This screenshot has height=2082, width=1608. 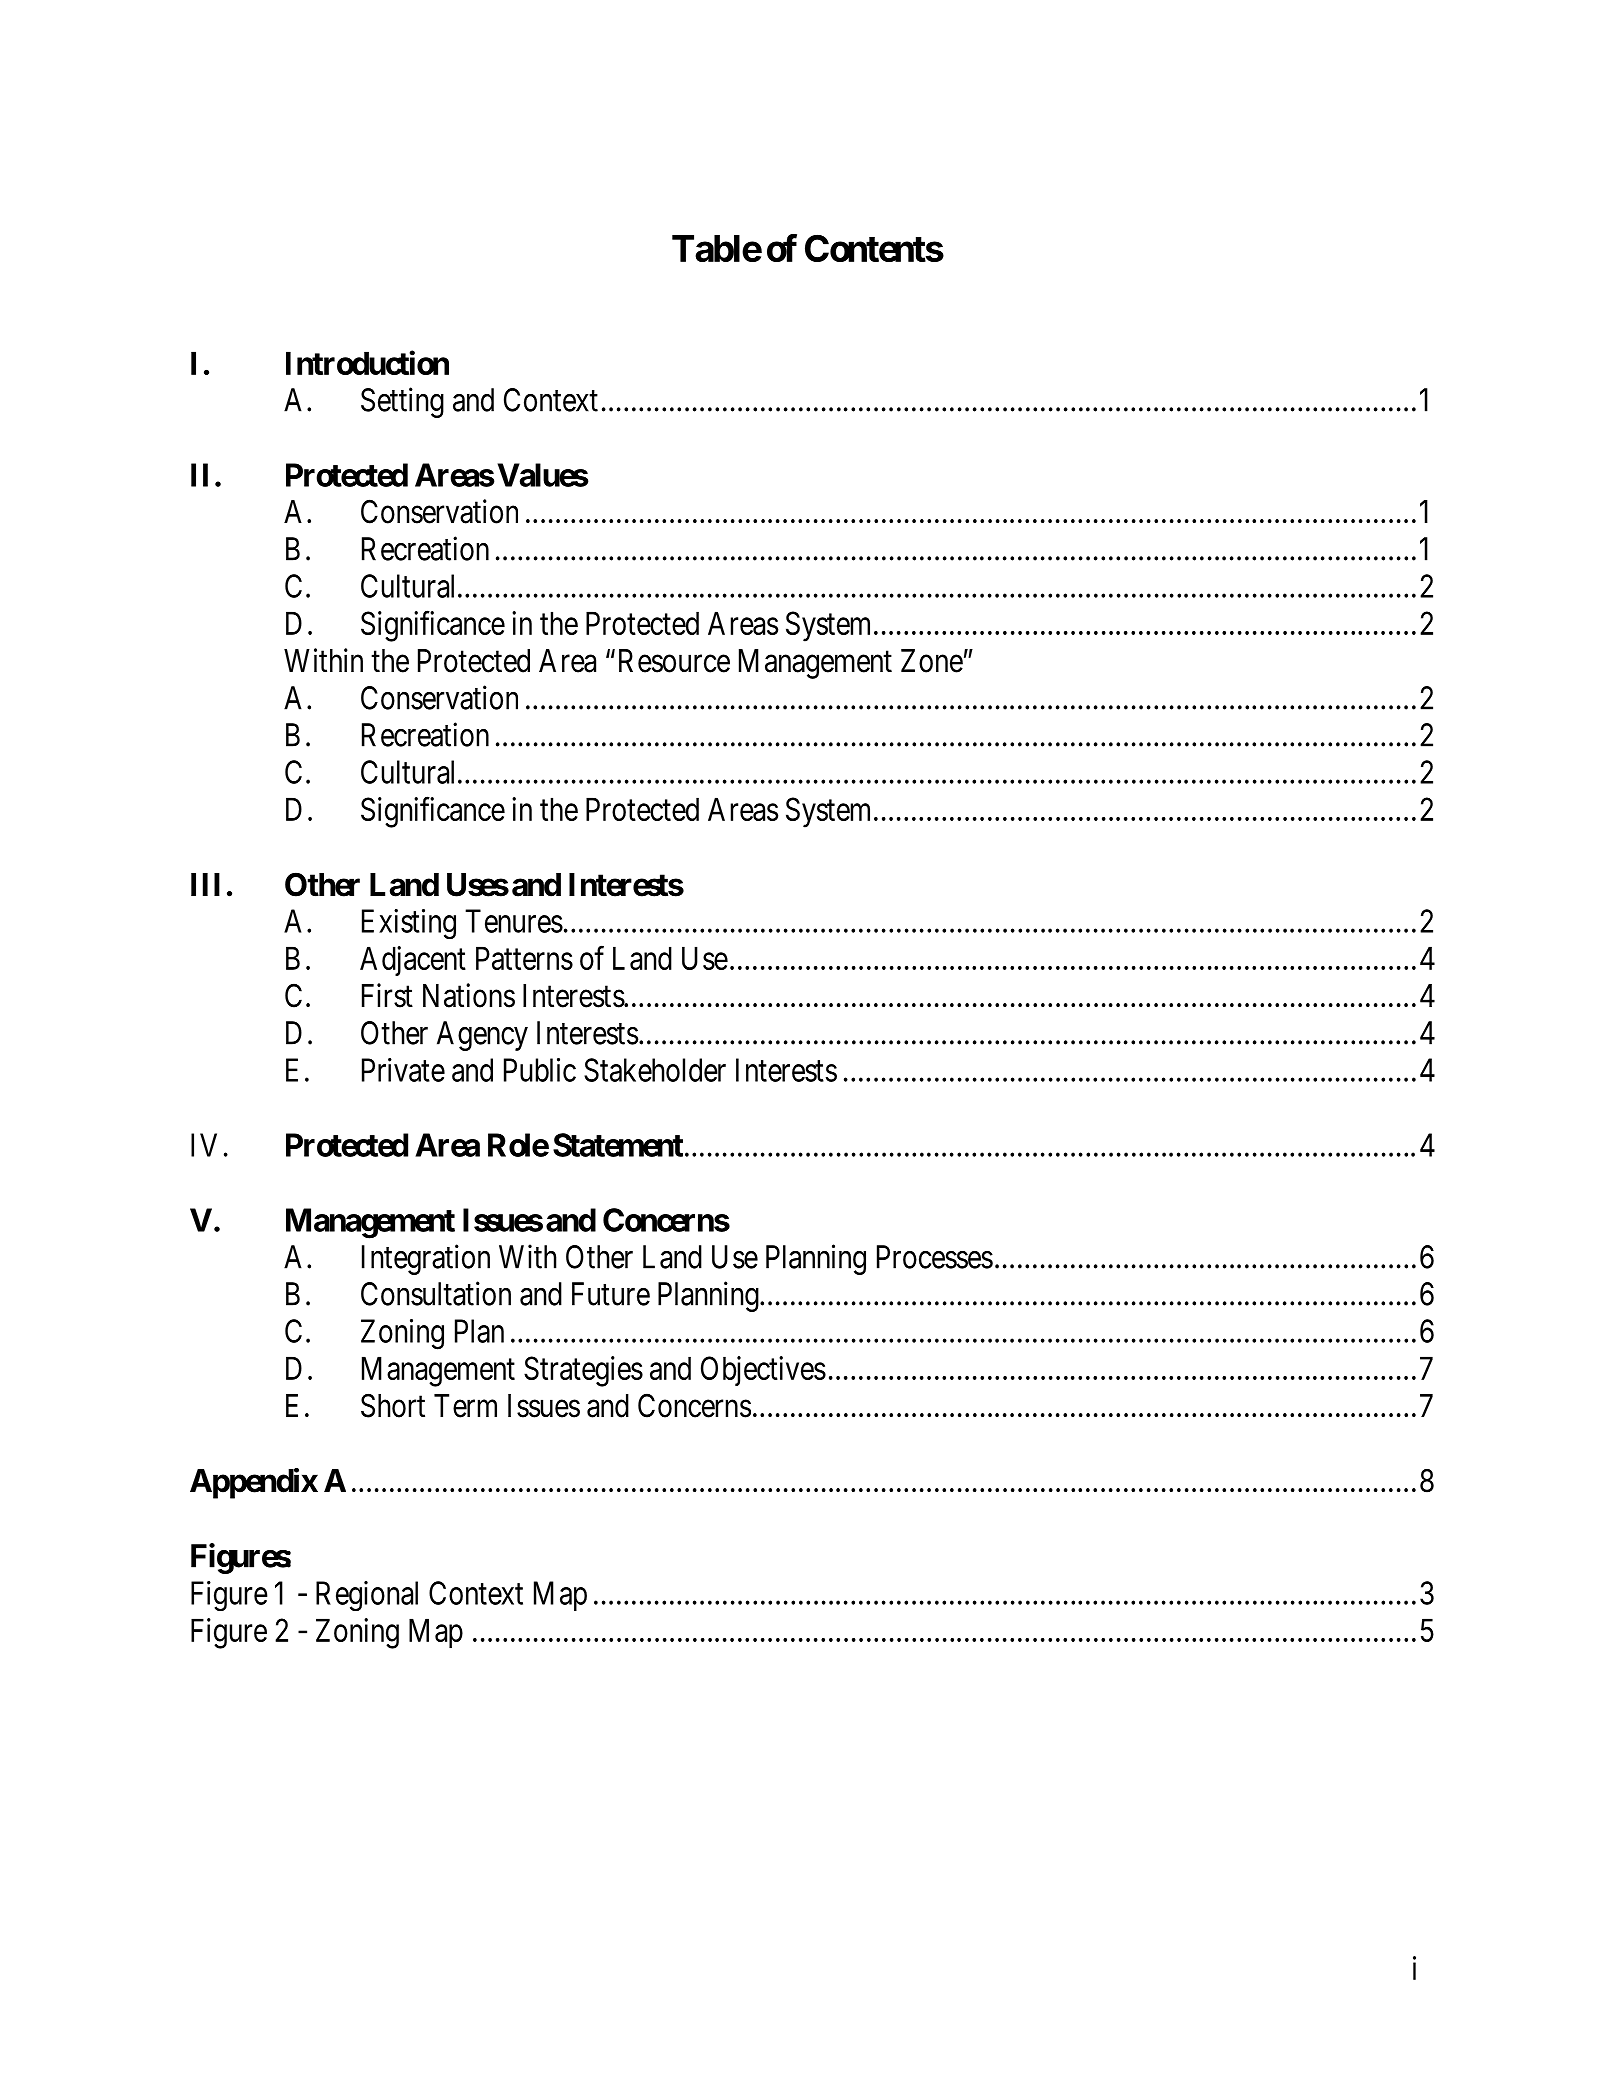 What do you see at coordinates (524, 958) in the screenshot?
I see `Patterns` at bounding box center [524, 958].
